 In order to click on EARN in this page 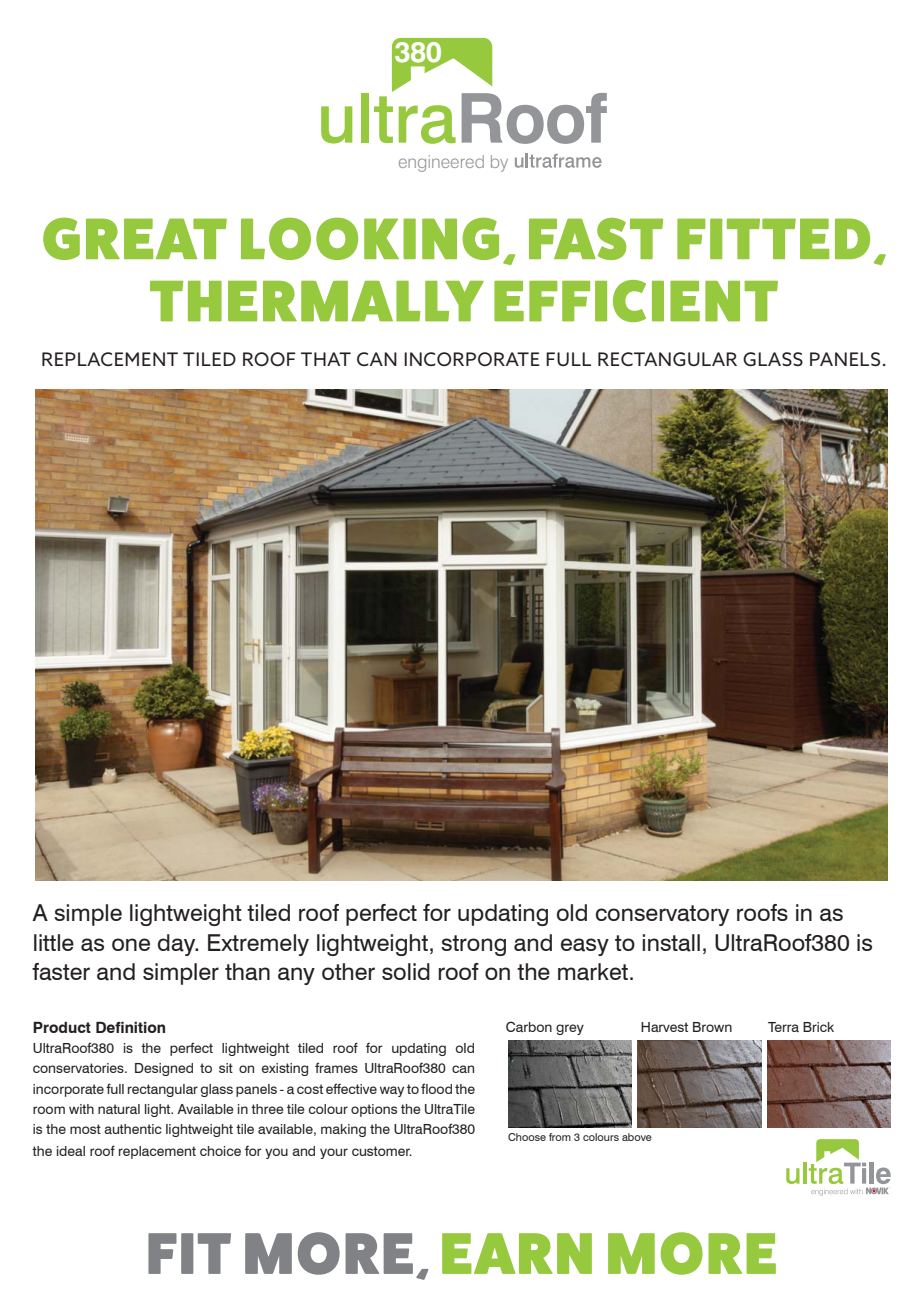, I will do `click(517, 1253)`.
